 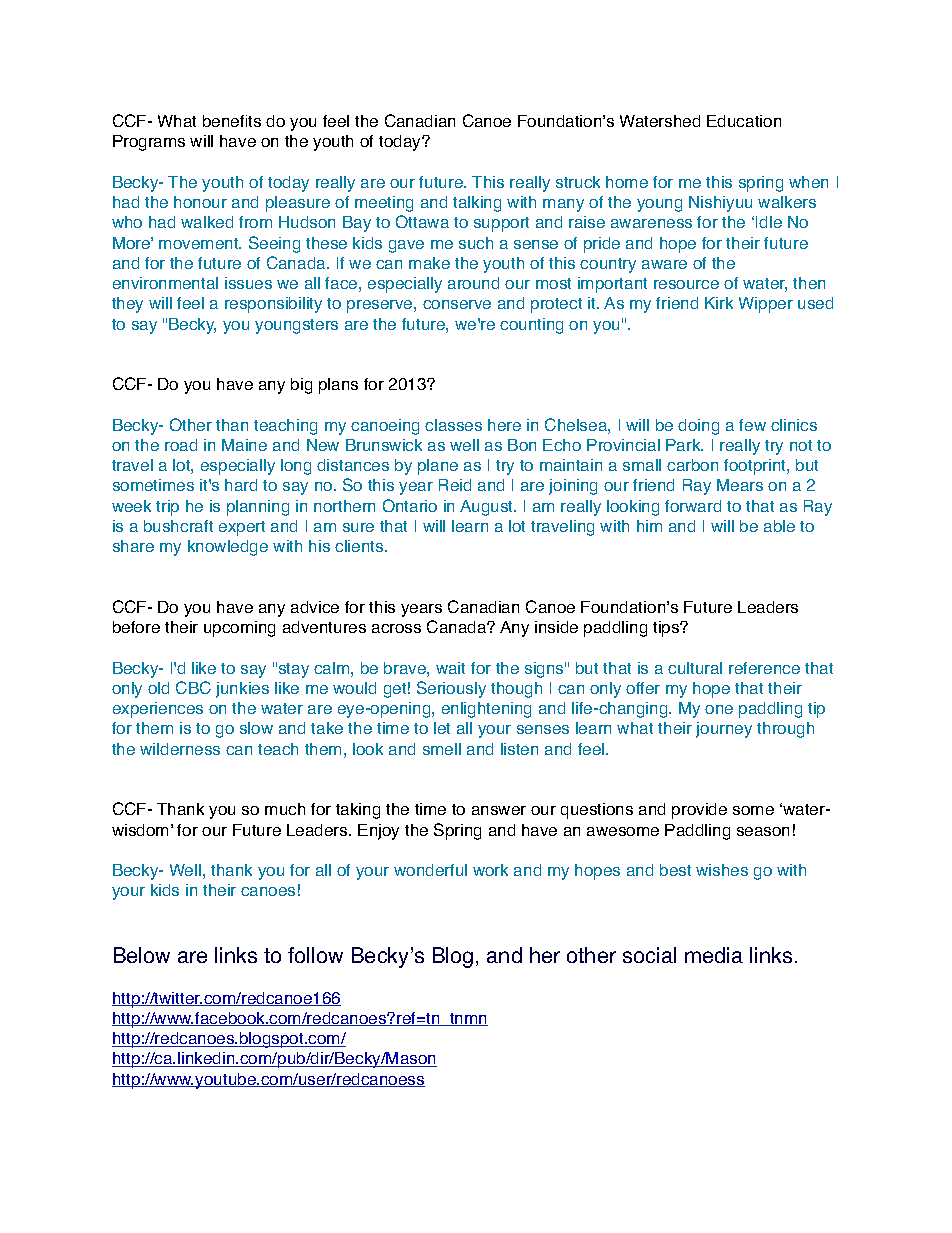 I want to click on media, so click(x=714, y=955).
